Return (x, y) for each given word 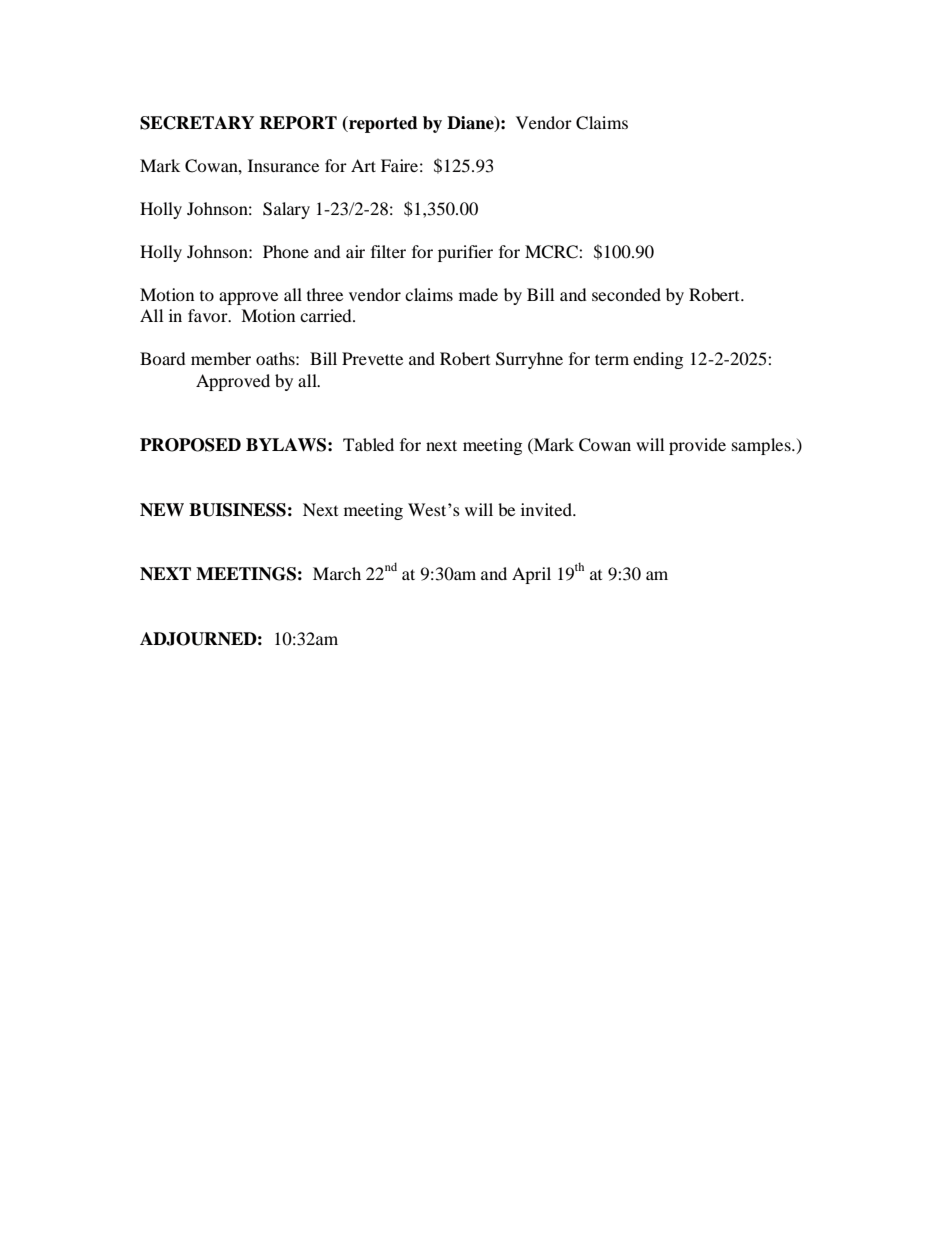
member (221, 358)
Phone (286, 251)
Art (363, 165)
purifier (465, 253)
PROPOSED (190, 445)
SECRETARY (197, 123)
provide (697, 446)
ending (658, 360)
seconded (626, 294)
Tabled (368, 444)
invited (547, 509)
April (531, 575)
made (478, 294)
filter (388, 251)
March (337, 573)
